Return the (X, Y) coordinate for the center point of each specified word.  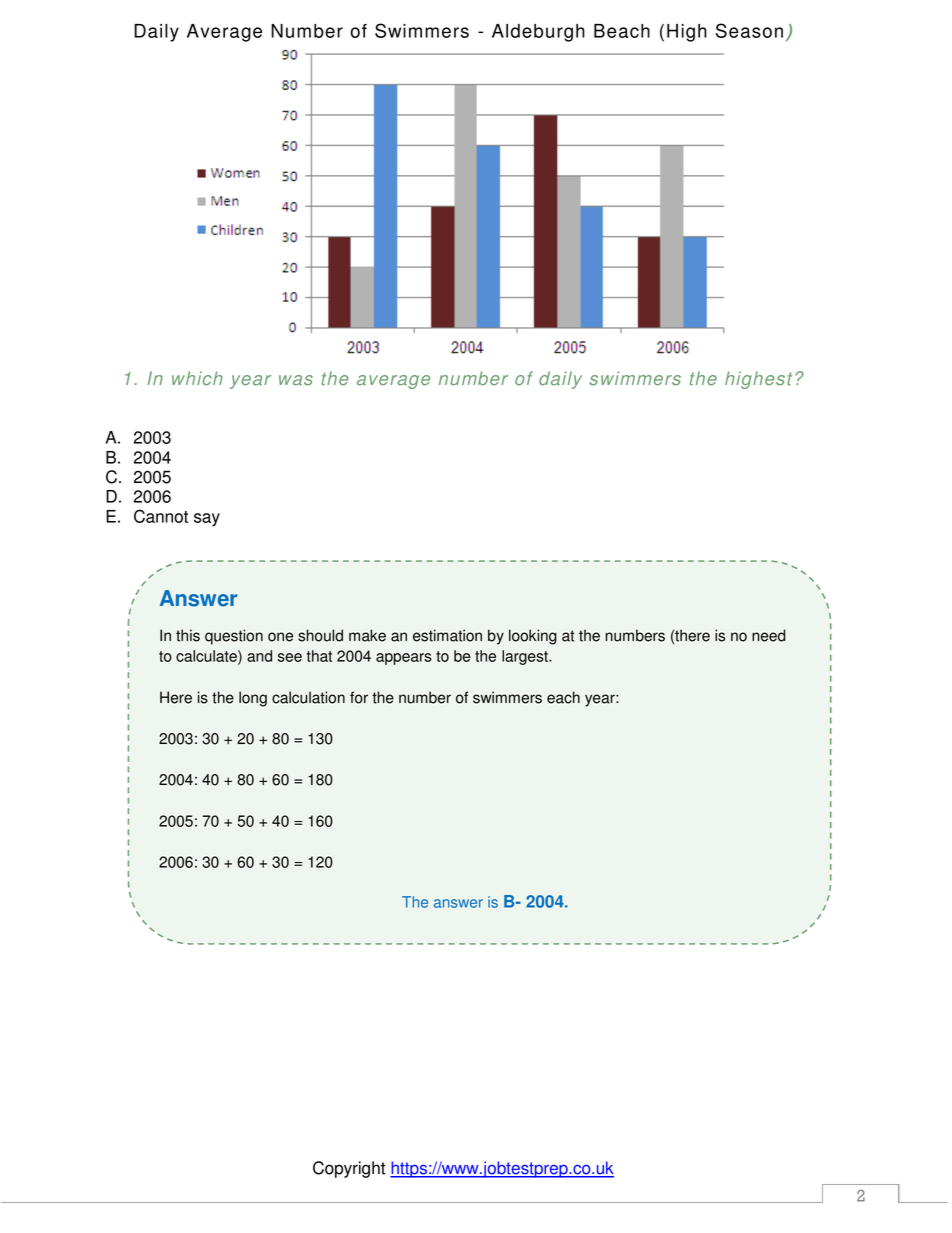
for (359, 697)
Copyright (349, 1169)
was (296, 380)
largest (526, 657)
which (197, 378)
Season (749, 30)
